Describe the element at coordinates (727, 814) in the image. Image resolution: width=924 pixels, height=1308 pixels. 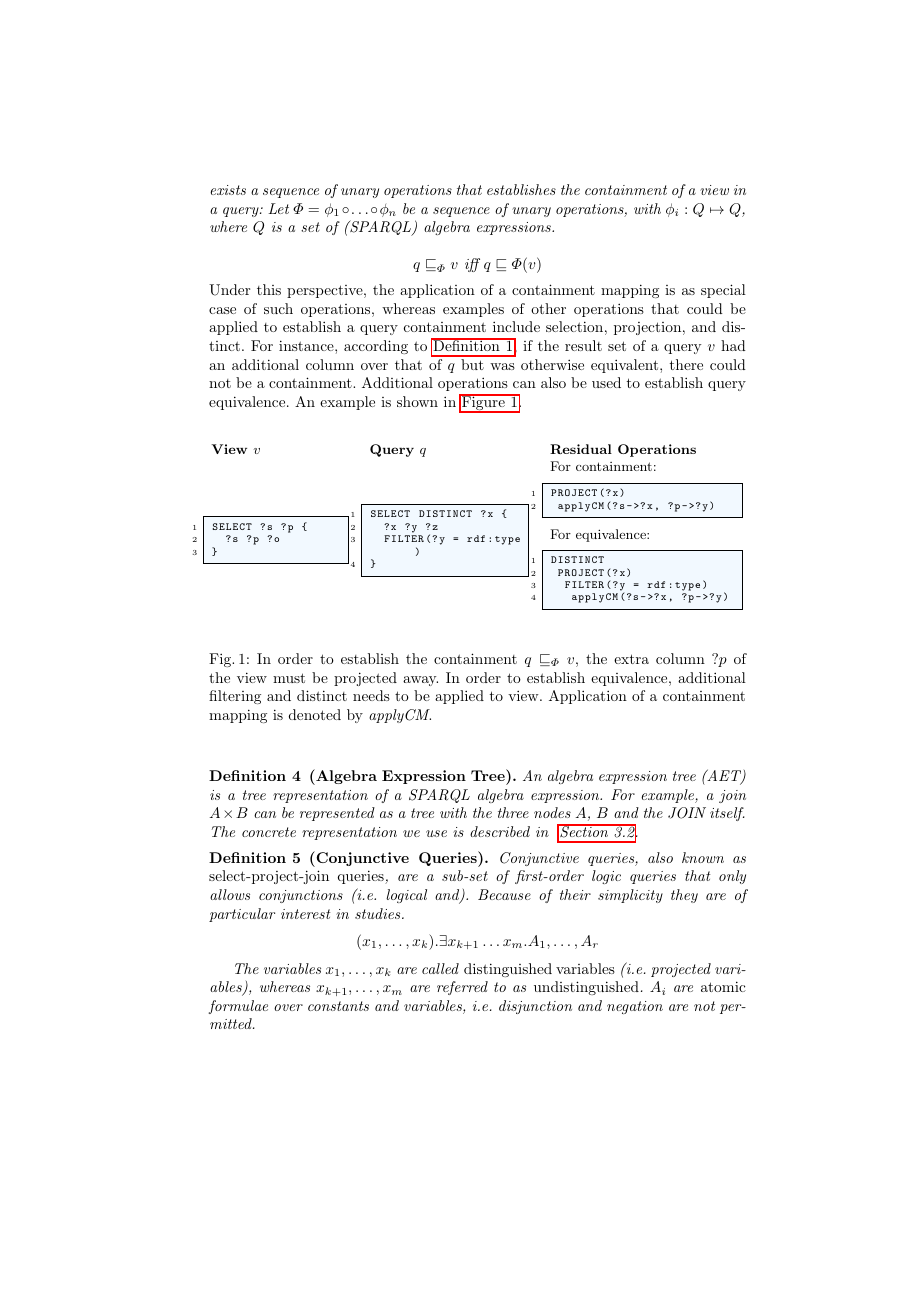
I see `itself` at that location.
